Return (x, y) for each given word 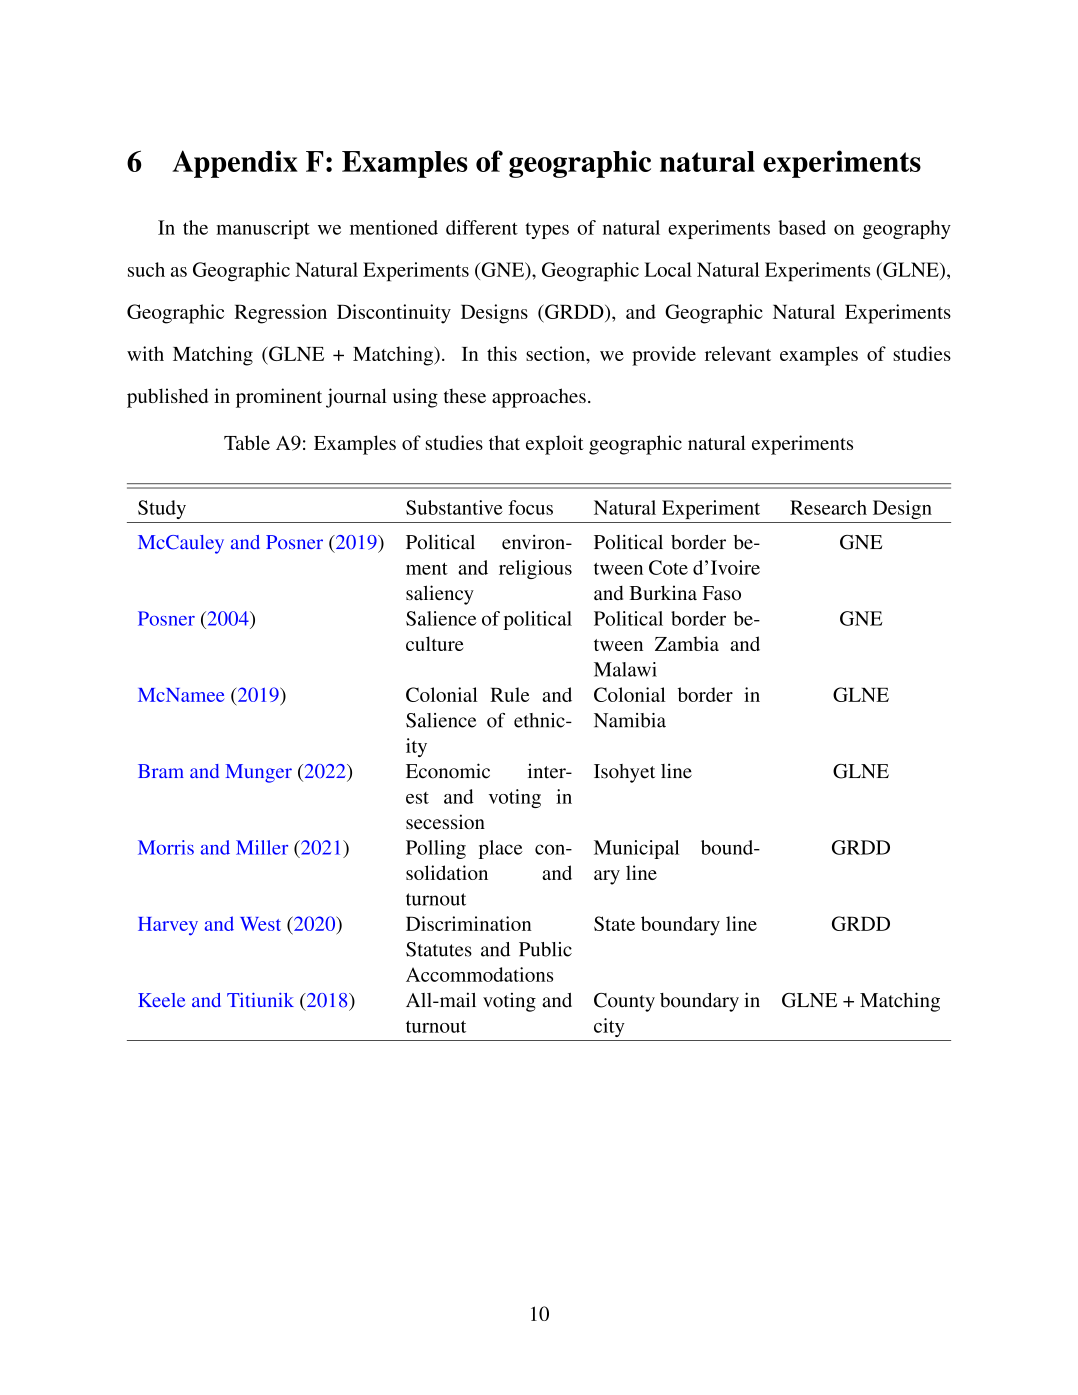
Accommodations (479, 974)
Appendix (235, 164)
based (802, 227)
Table (247, 442)
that (504, 442)
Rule (510, 694)
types (547, 230)
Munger (259, 773)
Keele (161, 1000)
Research (828, 507)
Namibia (630, 720)
